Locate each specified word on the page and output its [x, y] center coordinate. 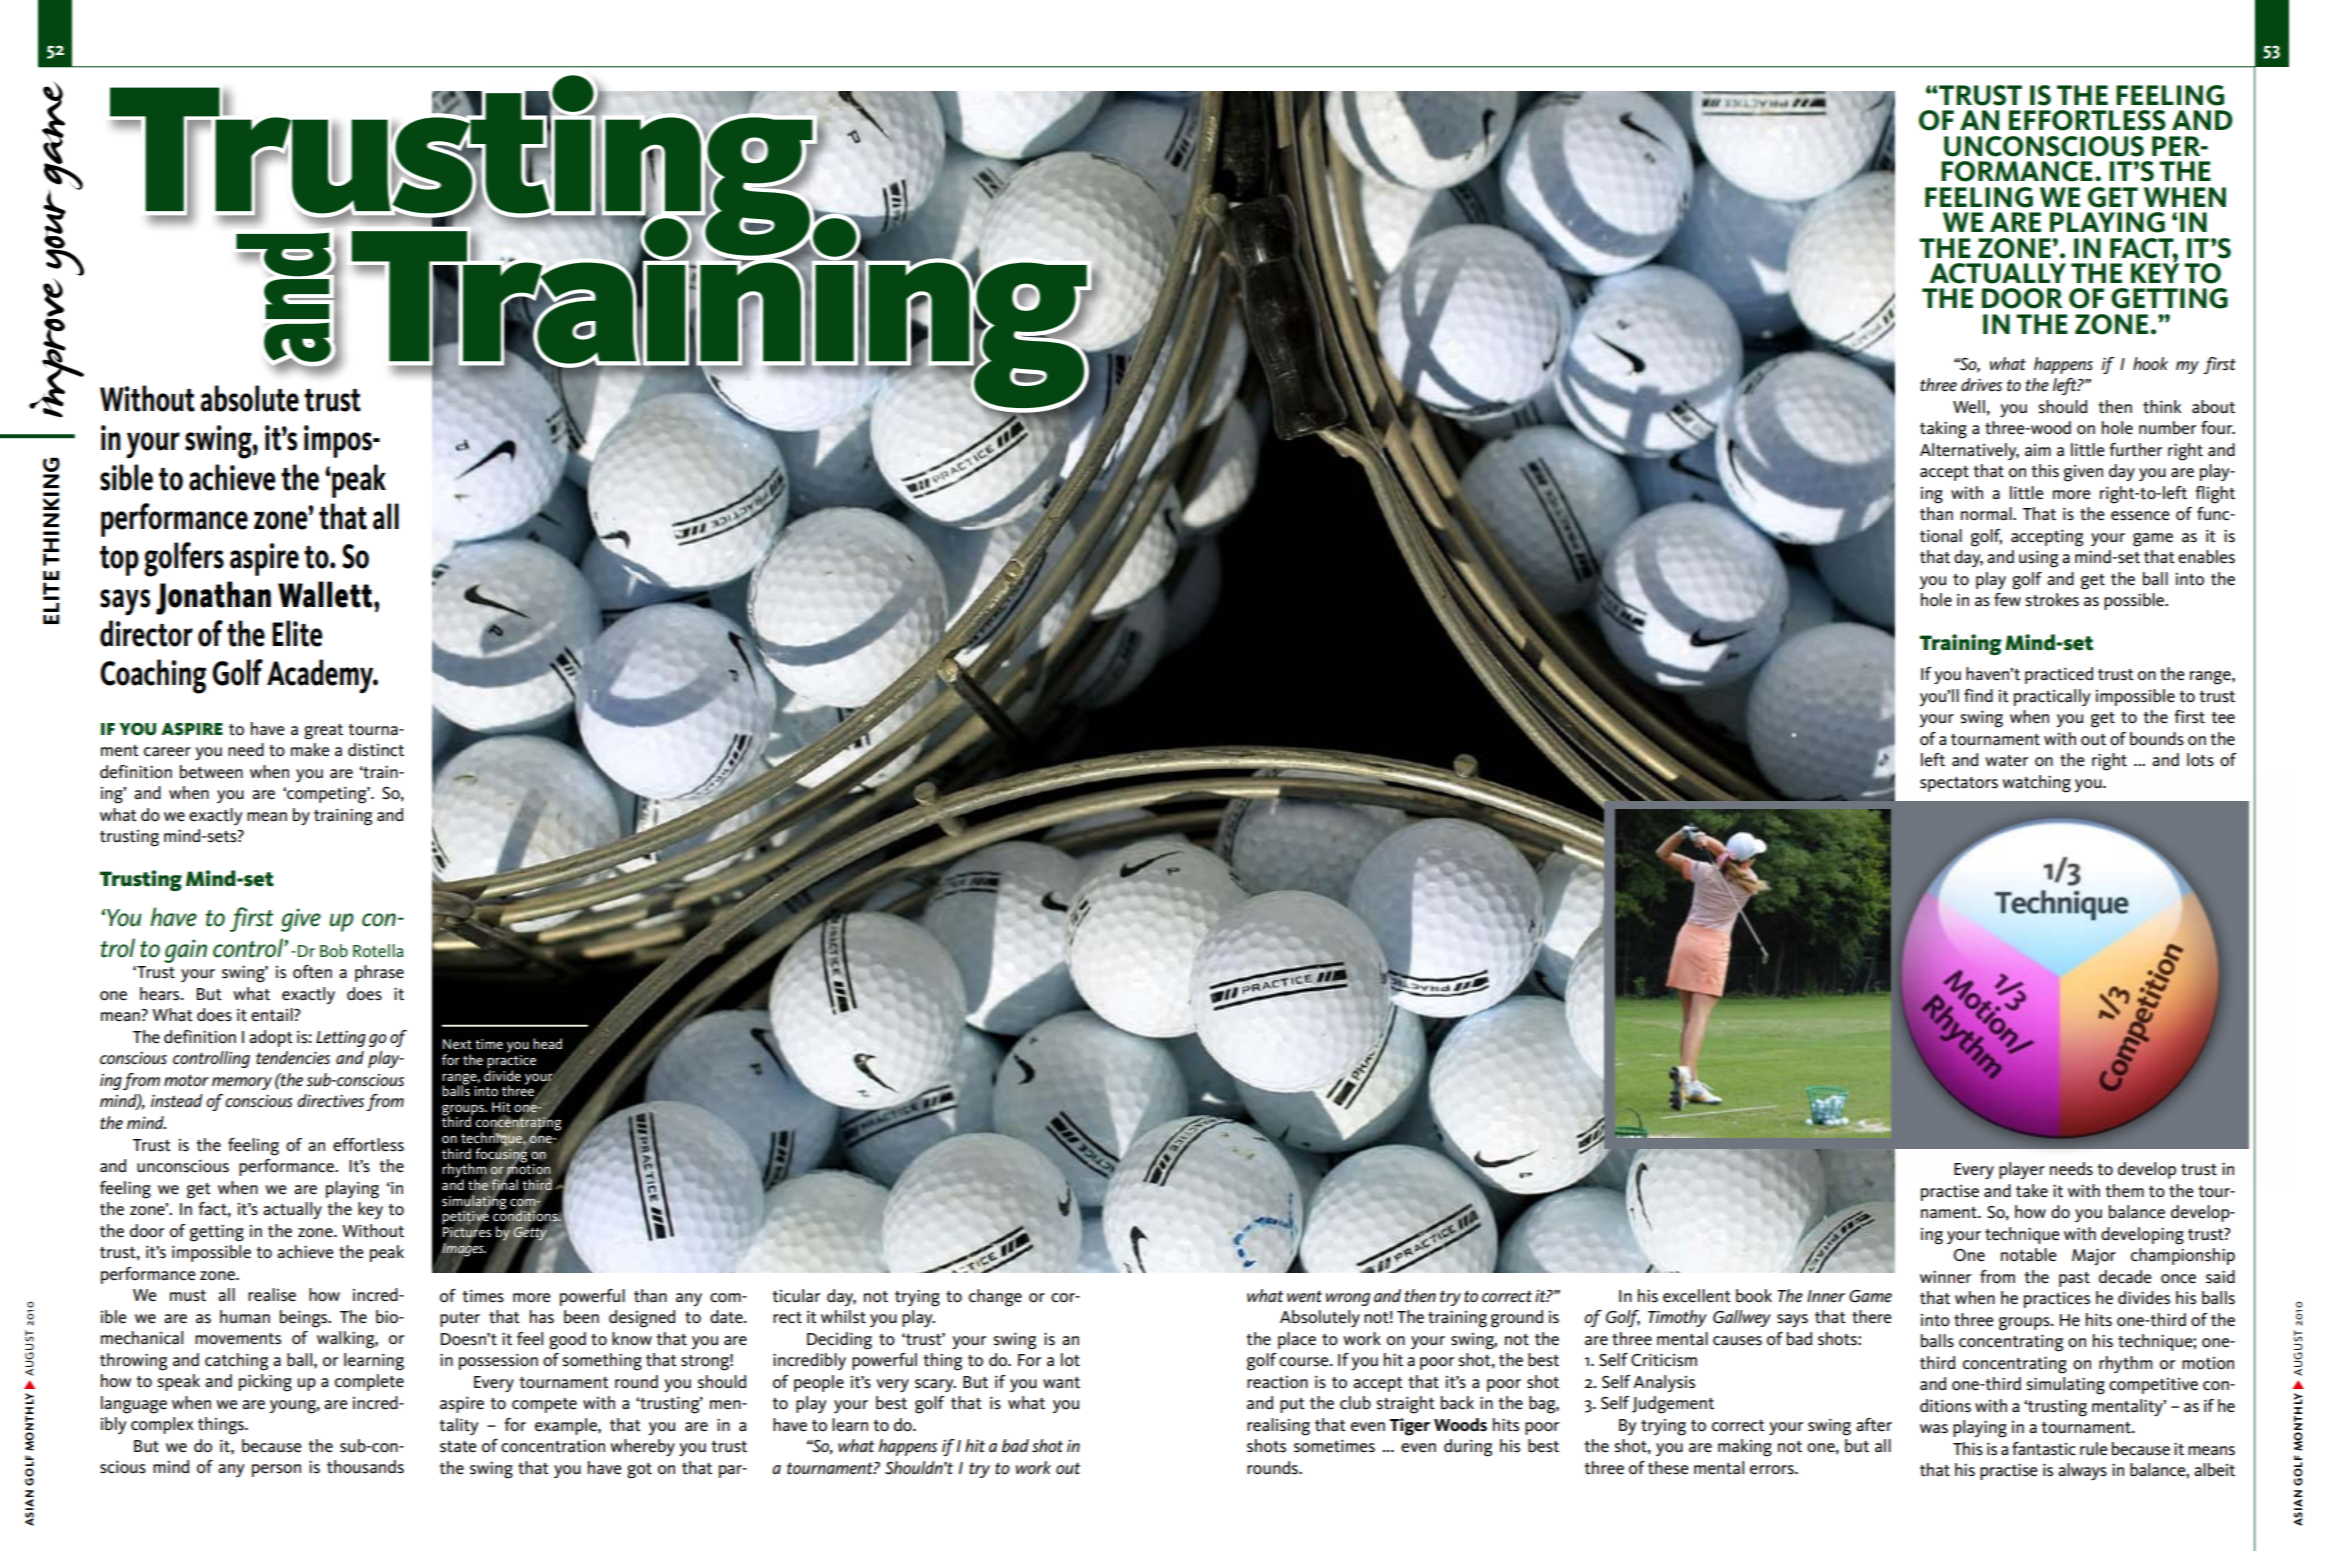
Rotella [378, 951]
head [547, 1043]
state [458, 1447]
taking [1943, 430]
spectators [1959, 784]
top [119, 561]
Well [1969, 407]
